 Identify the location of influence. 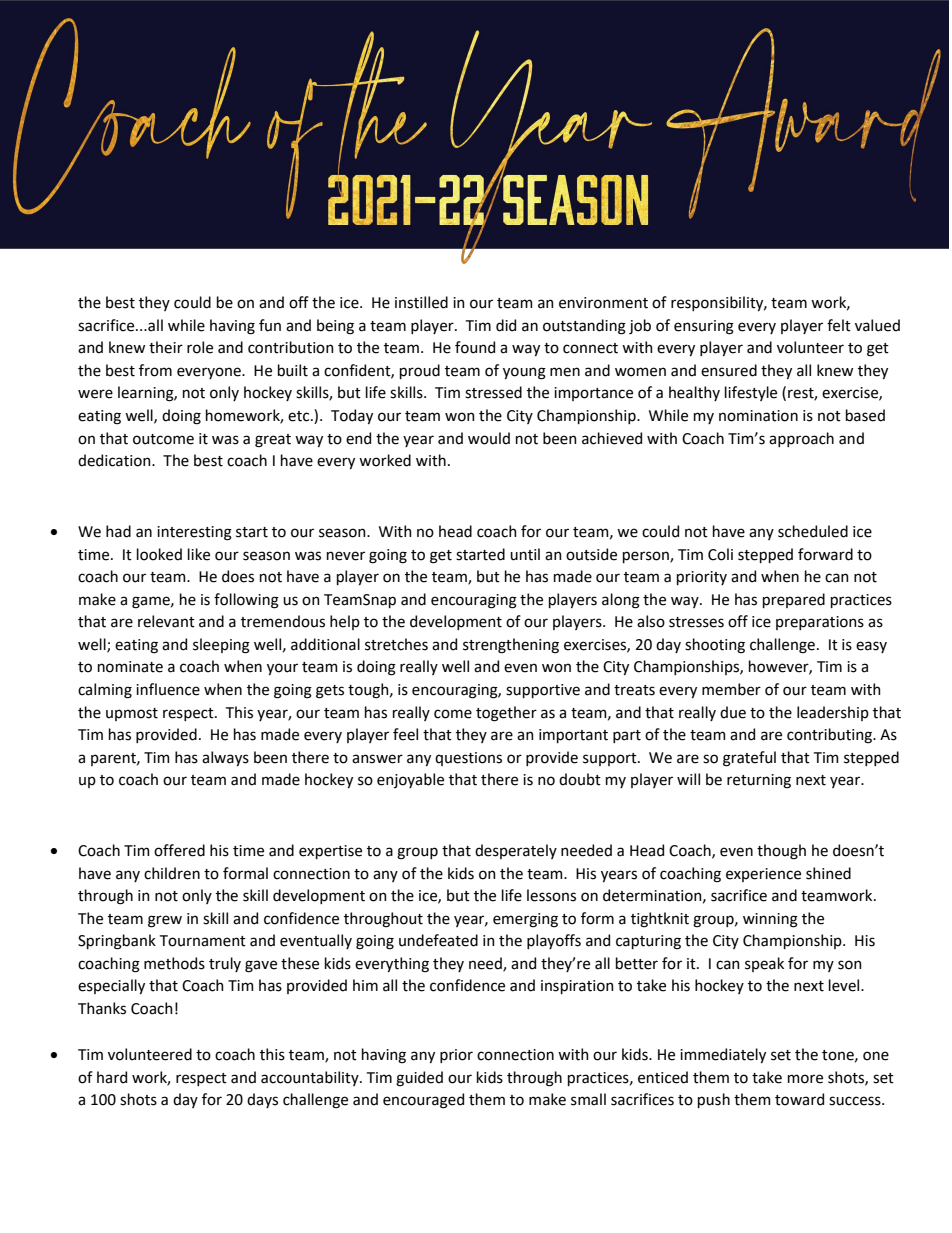
(168, 689).
